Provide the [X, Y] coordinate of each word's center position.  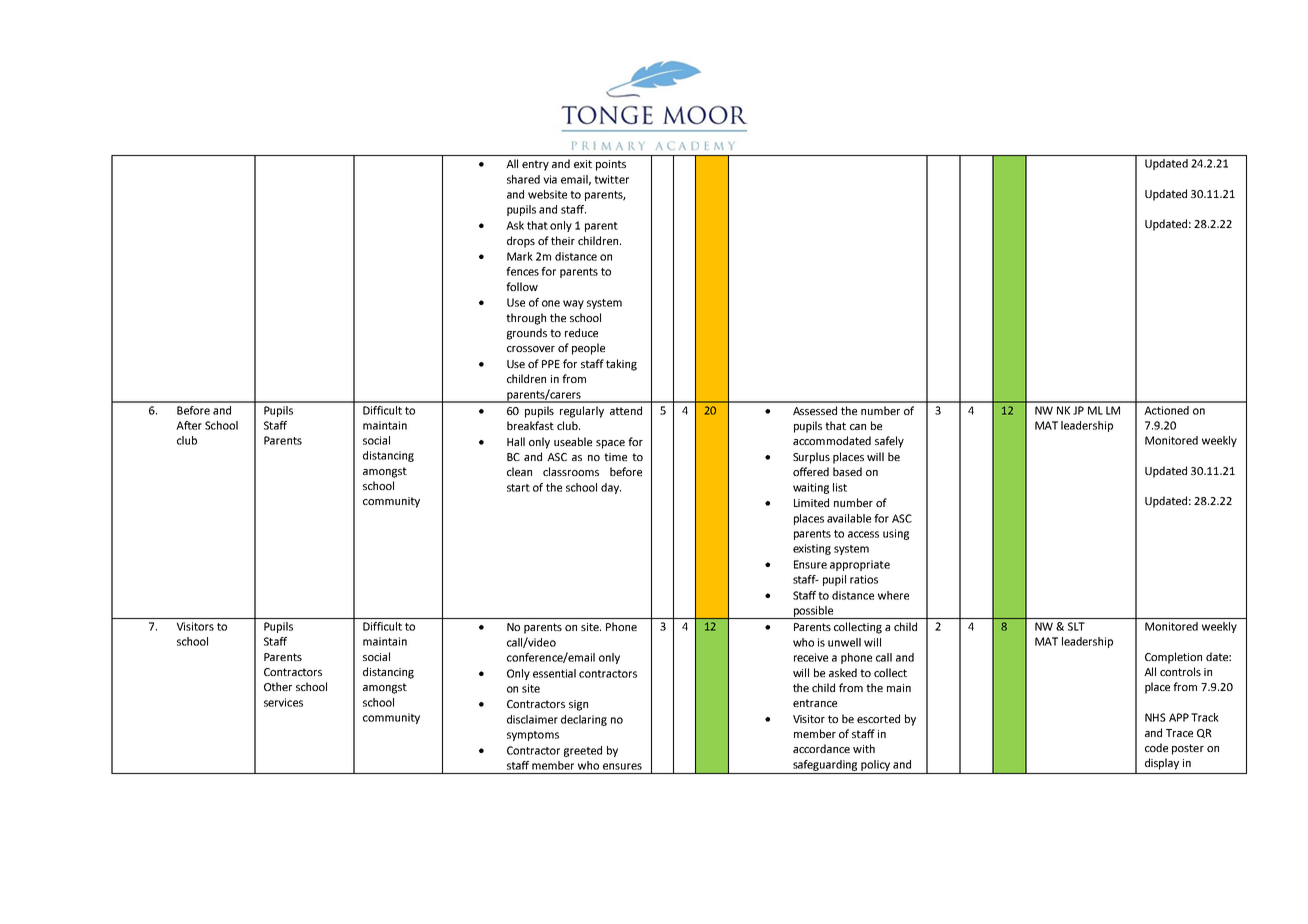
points [611, 165]
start [518, 488]
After [189, 425]
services [283, 702]
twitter [611, 179]
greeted [583, 751]
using [896, 534]
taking [621, 365]
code [1156, 747]
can [858, 427]
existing [812, 549]
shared [523, 179]
